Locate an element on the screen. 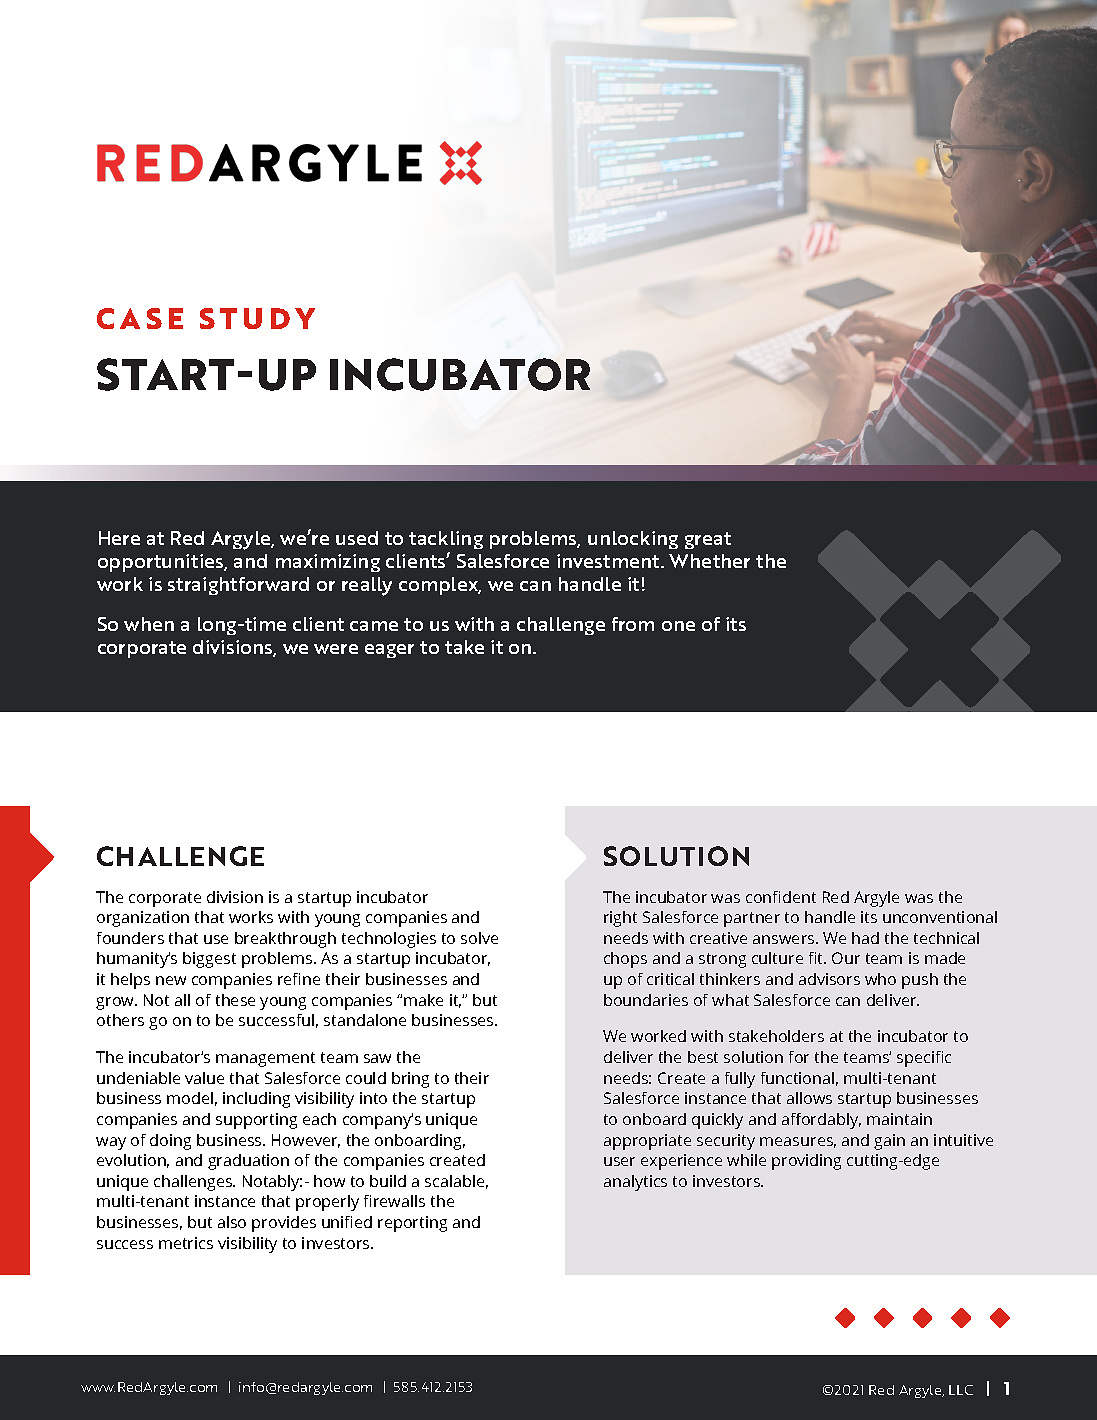  tackling is located at coordinates (446, 540).
